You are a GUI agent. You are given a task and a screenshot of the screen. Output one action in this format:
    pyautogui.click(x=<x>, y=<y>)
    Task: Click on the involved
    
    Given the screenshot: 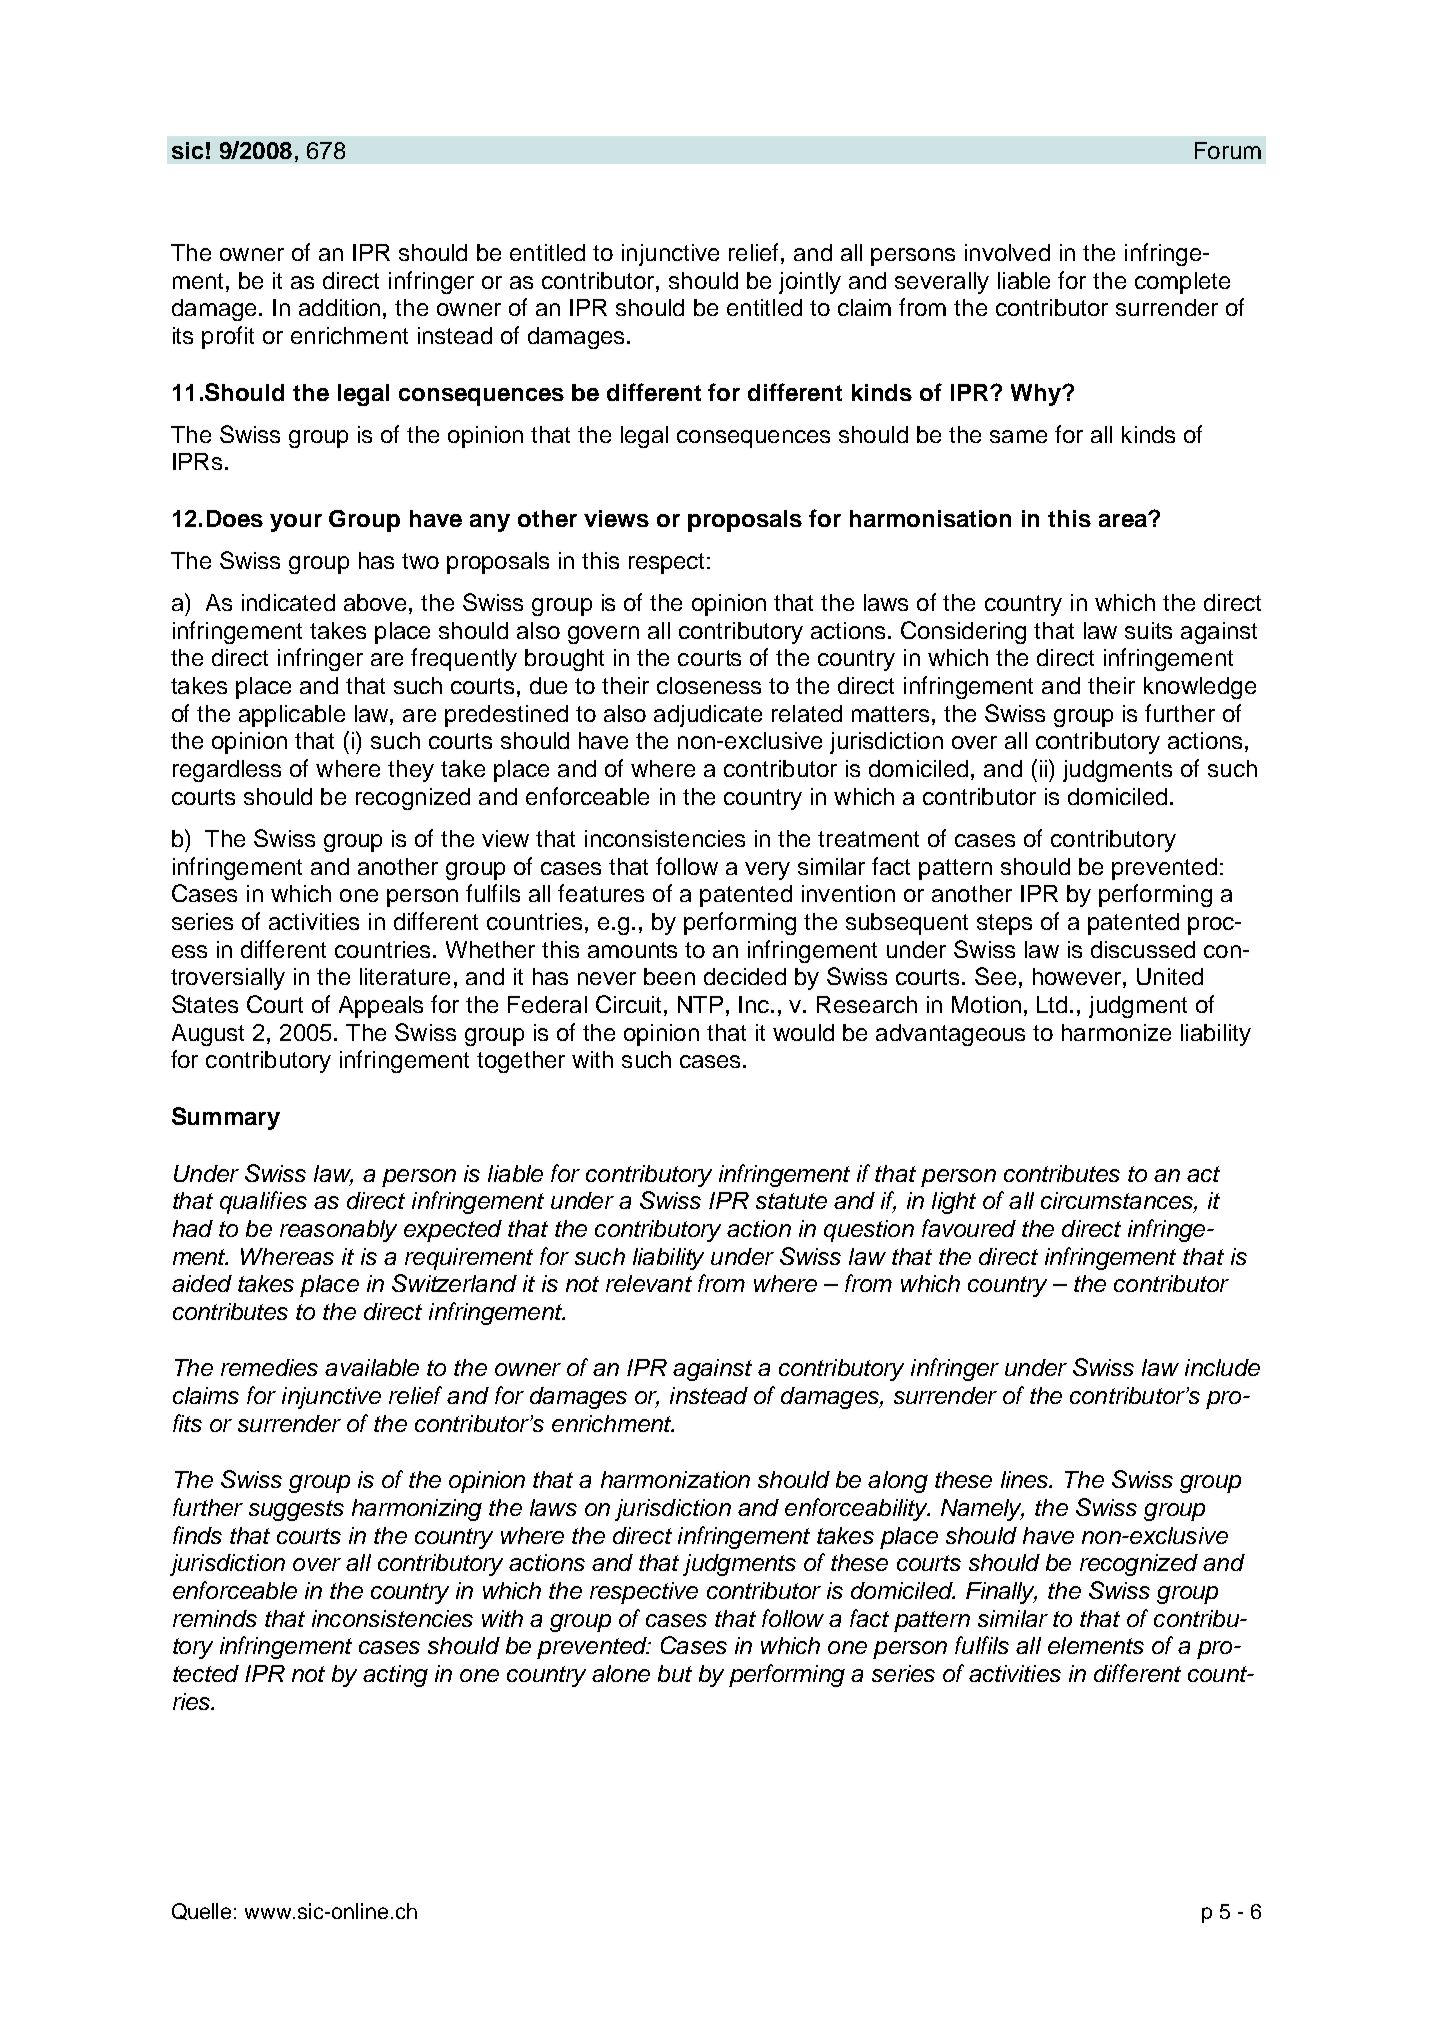 What is the action you would take?
    pyautogui.click(x=1007, y=252)
